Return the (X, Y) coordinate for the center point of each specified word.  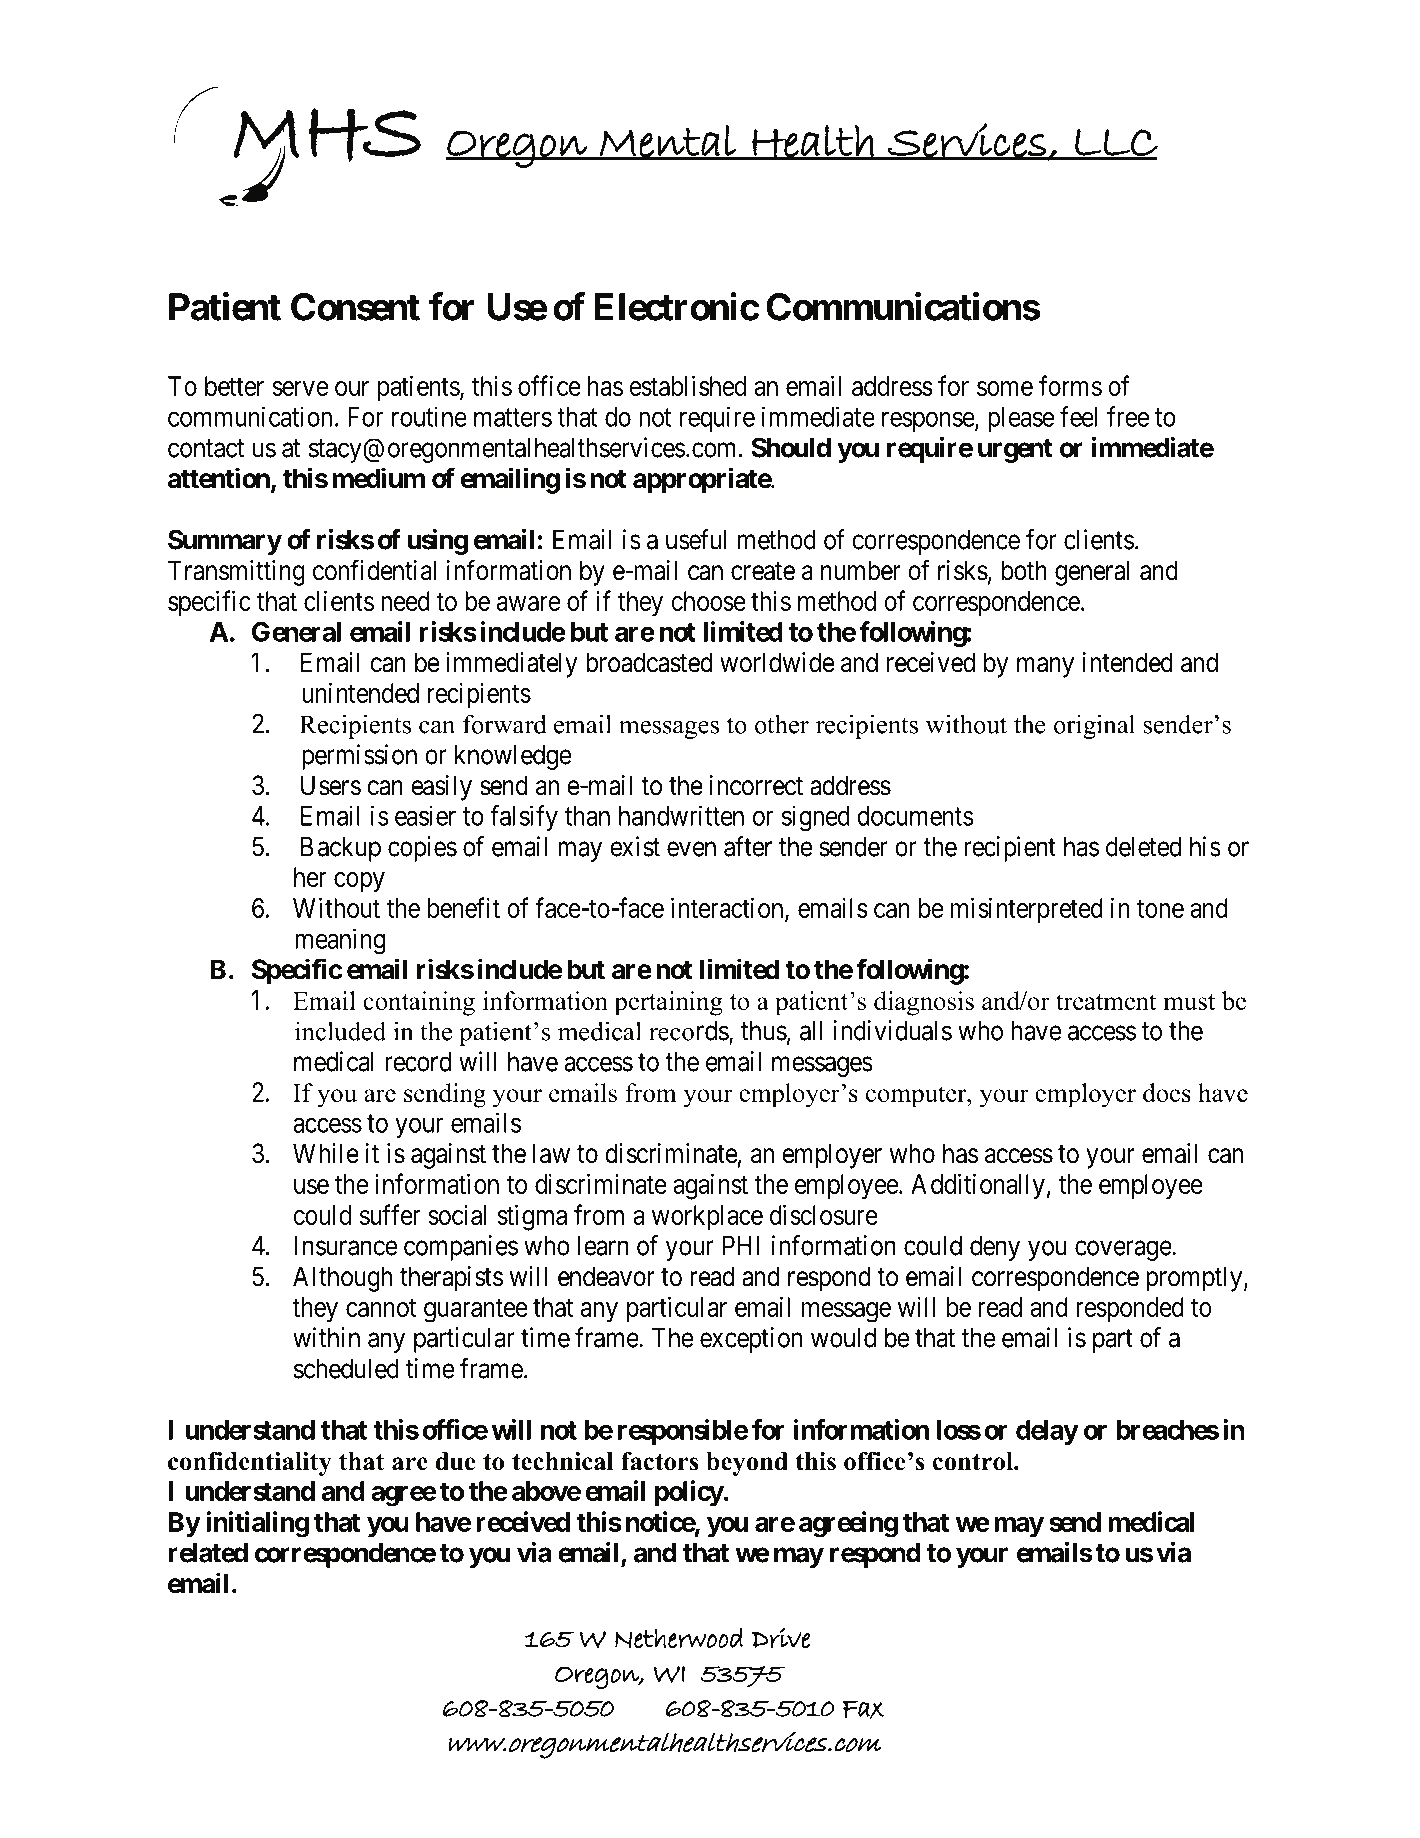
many (1045, 667)
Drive (781, 1637)
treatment (1106, 1002)
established (688, 385)
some (1005, 388)
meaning (341, 941)
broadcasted (649, 662)
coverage (1124, 1251)
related (208, 1552)
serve (300, 388)
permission (359, 757)
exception (751, 1340)
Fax (864, 1709)
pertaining (668, 1003)
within (326, 1337)
